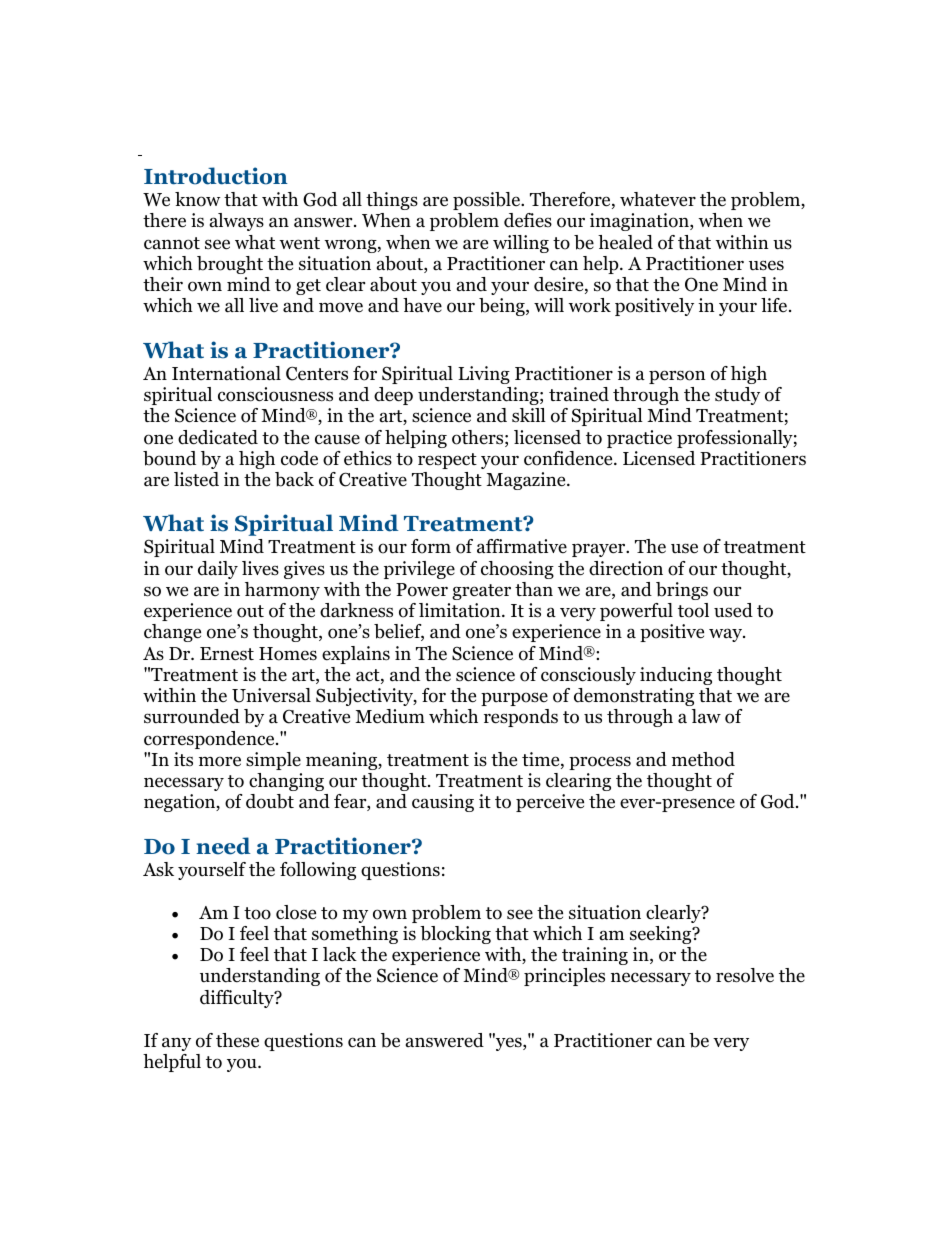  What do you see at coordinates (461, 610) in the image?
I see `limitation` at bounding box center [461, 610].
